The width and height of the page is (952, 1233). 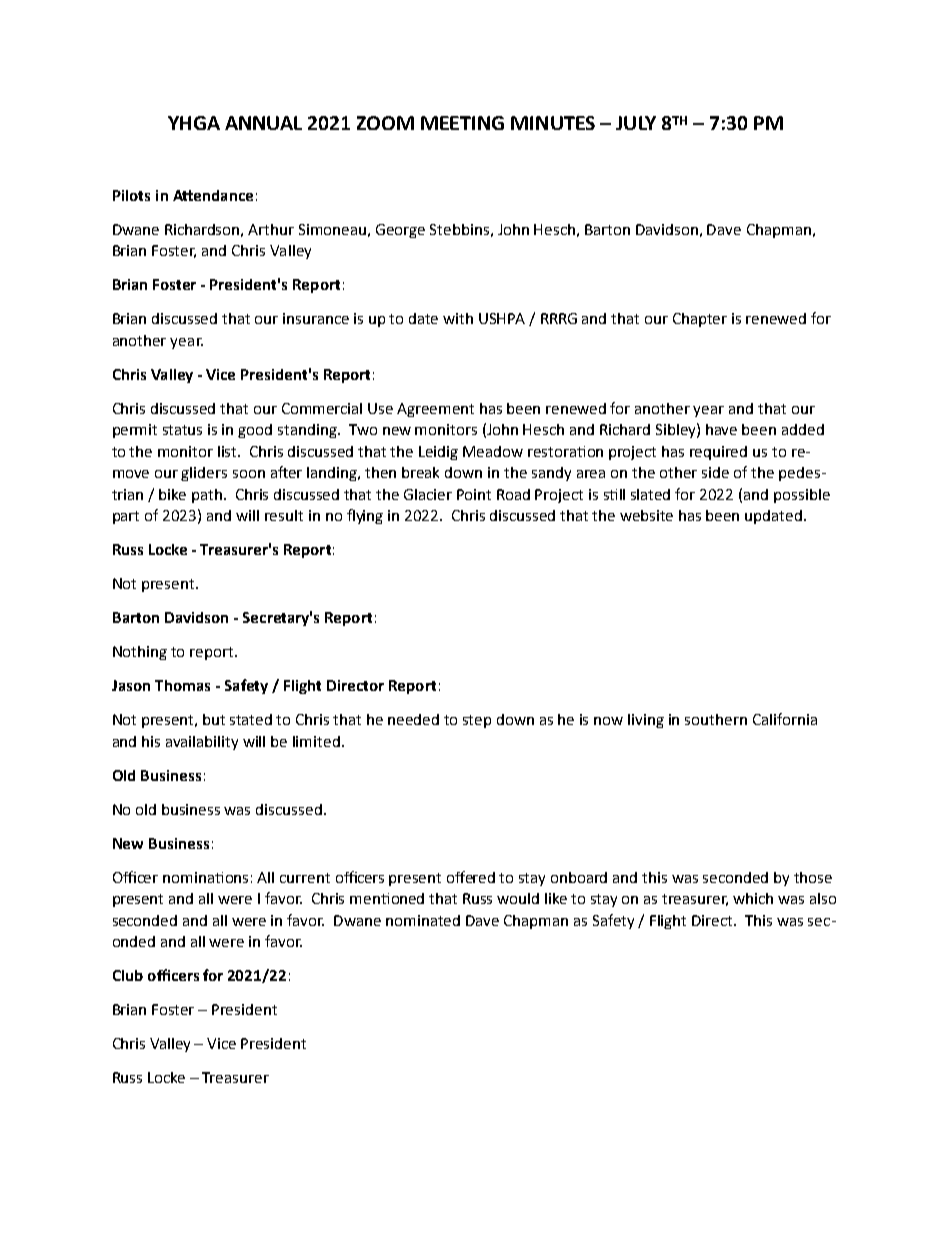 I want to click on JULY, so click(x=636, y=123).
